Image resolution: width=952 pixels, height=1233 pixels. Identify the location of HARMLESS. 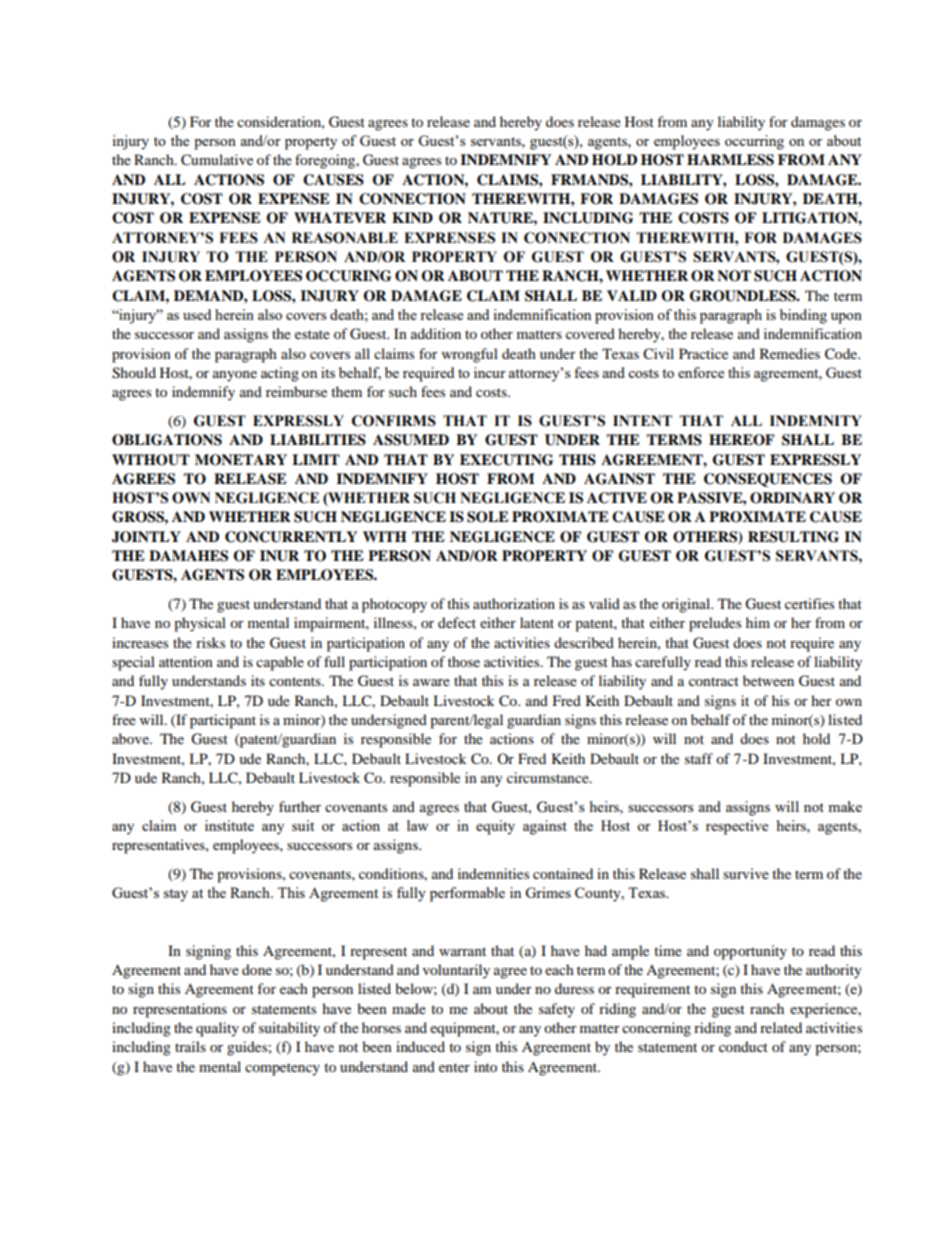
(730, 160).
